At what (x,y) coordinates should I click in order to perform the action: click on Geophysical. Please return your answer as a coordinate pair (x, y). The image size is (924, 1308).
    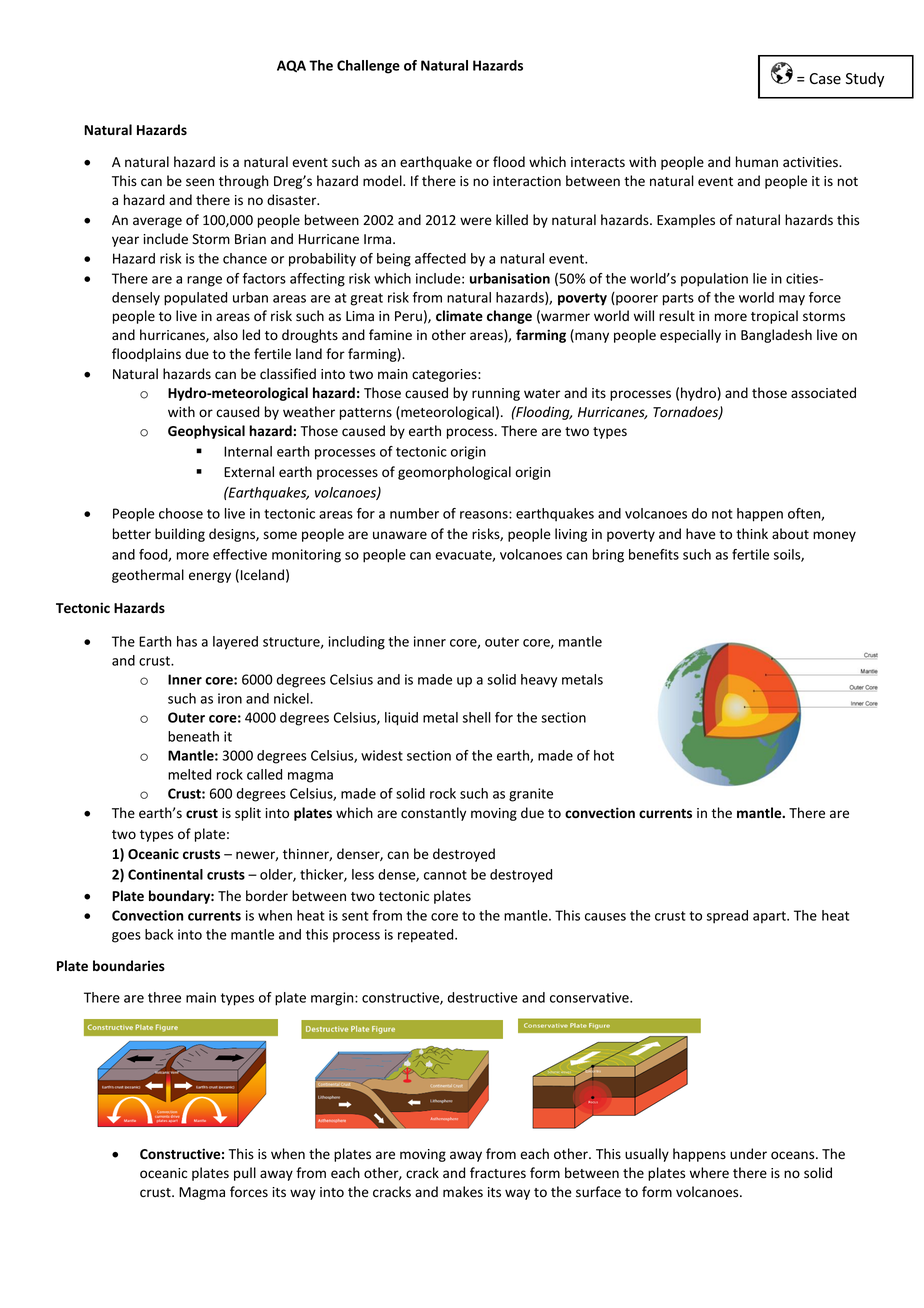
    Looking at the image, I should click on (206, 432).
